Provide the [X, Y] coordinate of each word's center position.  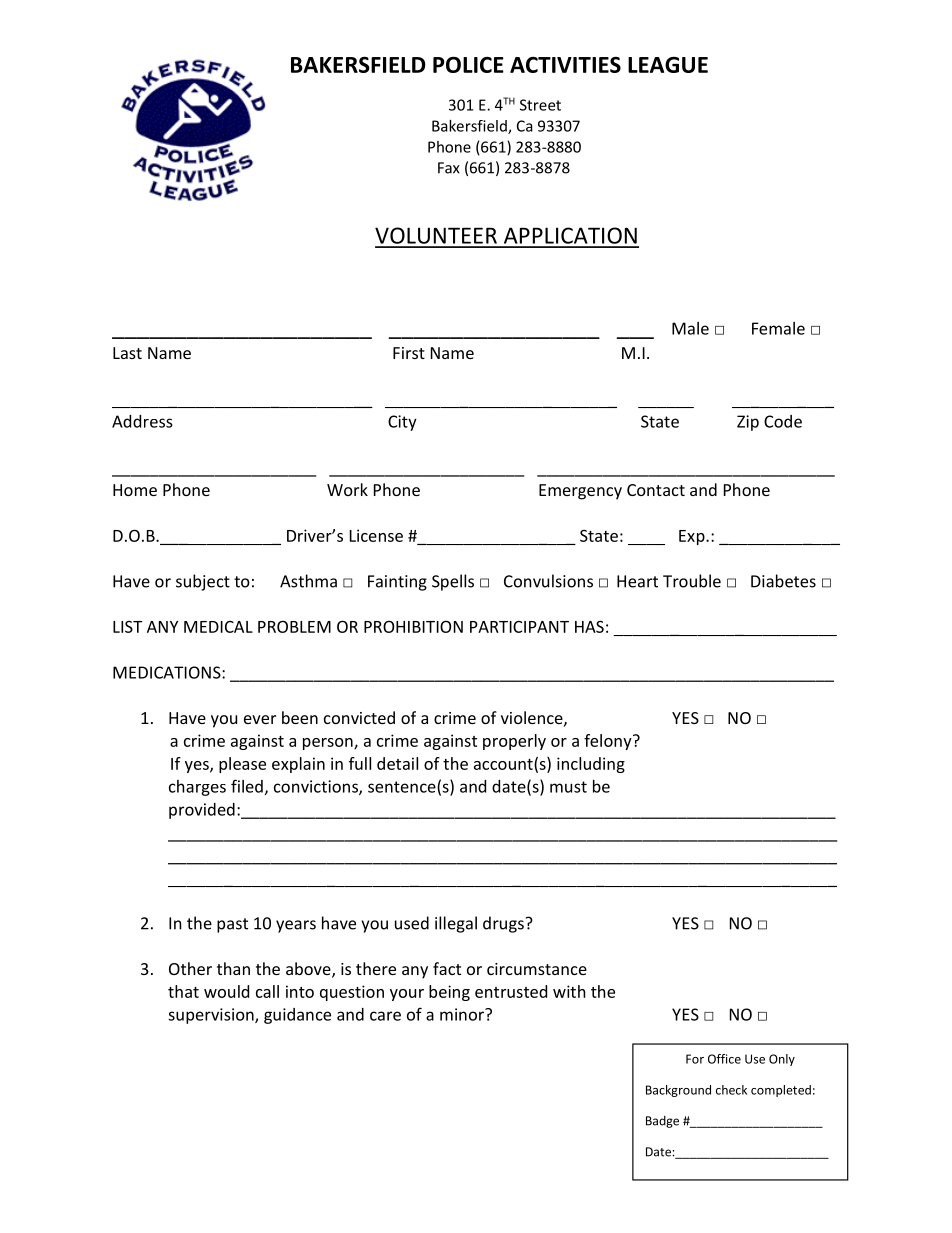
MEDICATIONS [168, 672]
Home [135, 490]
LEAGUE [668, 65]
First [409, 353]
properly [514, 742]
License [376, 535]
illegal [456, 924]
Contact [656, 490]
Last [127, 353]
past [232, 925]
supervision [212, 1016]
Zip [748, 423]
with [569, 991]
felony [609, 742]
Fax [449, 168]
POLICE [468, 64]
